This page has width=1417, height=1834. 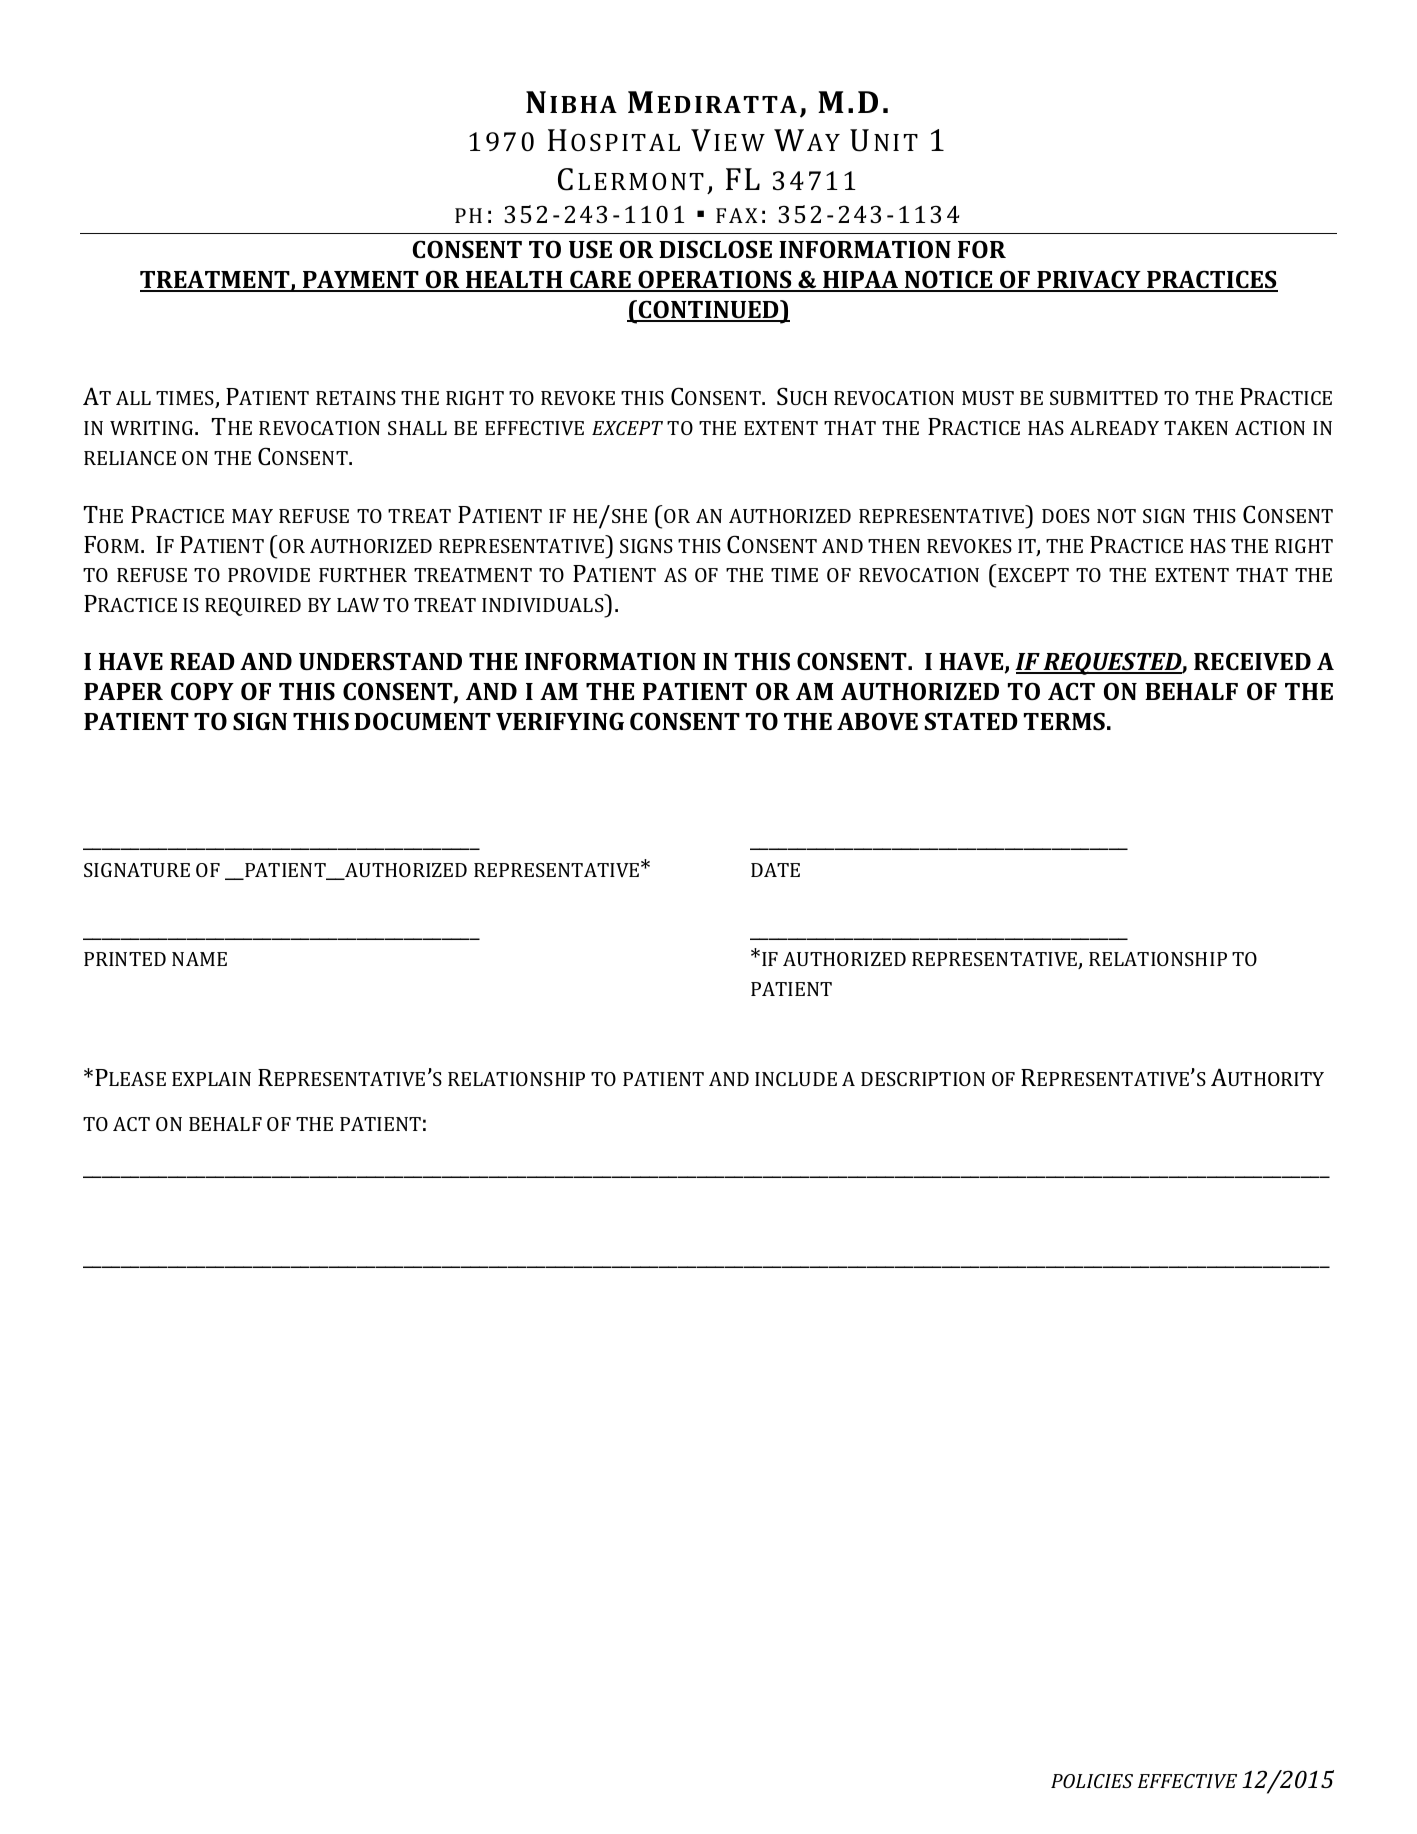 What do you see at coordinates (211, 1079) in the page?
I see `EXPLAIN` at bounding box center [211, 1079].
